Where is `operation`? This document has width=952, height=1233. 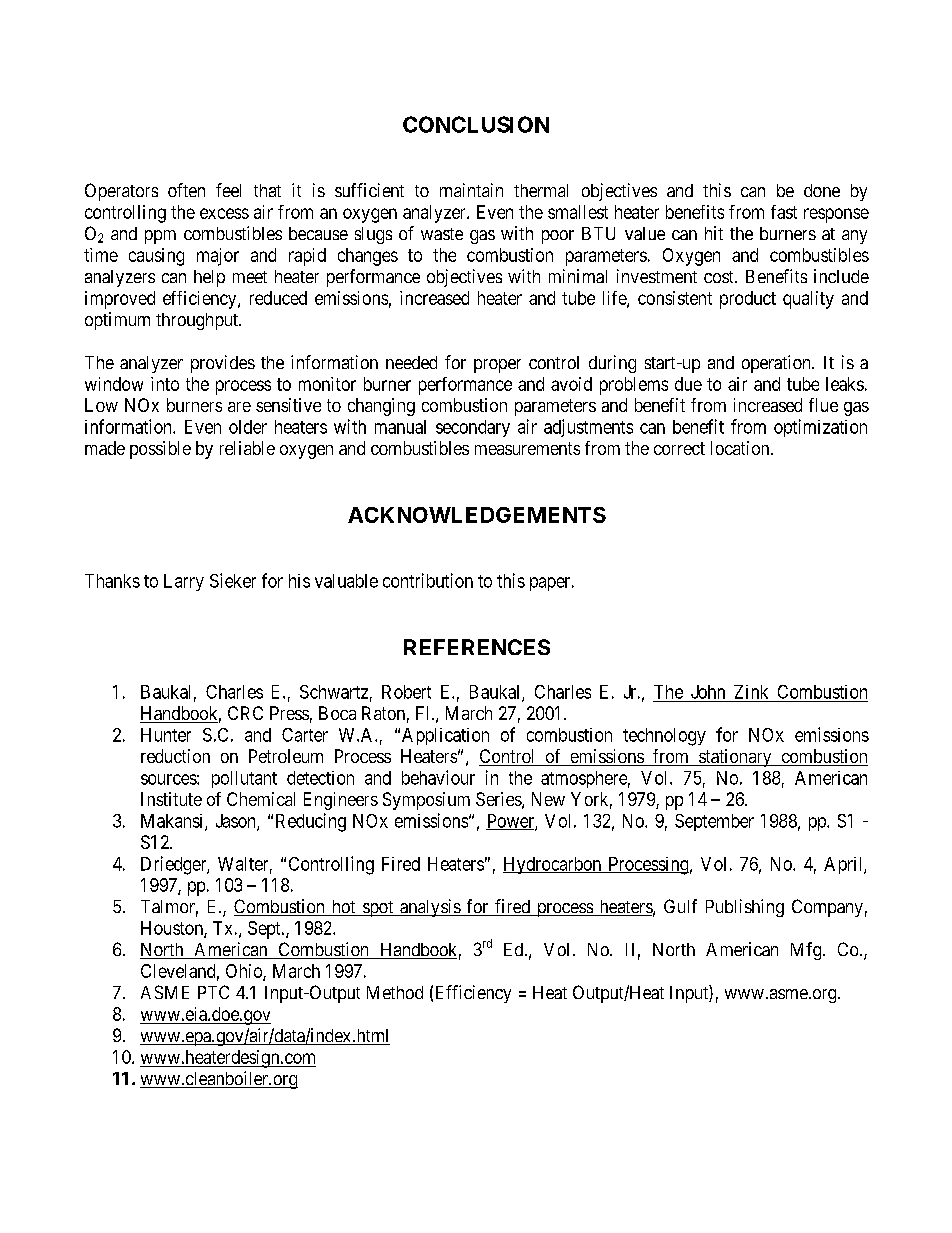
operation is located at coordinates (777, 364).
